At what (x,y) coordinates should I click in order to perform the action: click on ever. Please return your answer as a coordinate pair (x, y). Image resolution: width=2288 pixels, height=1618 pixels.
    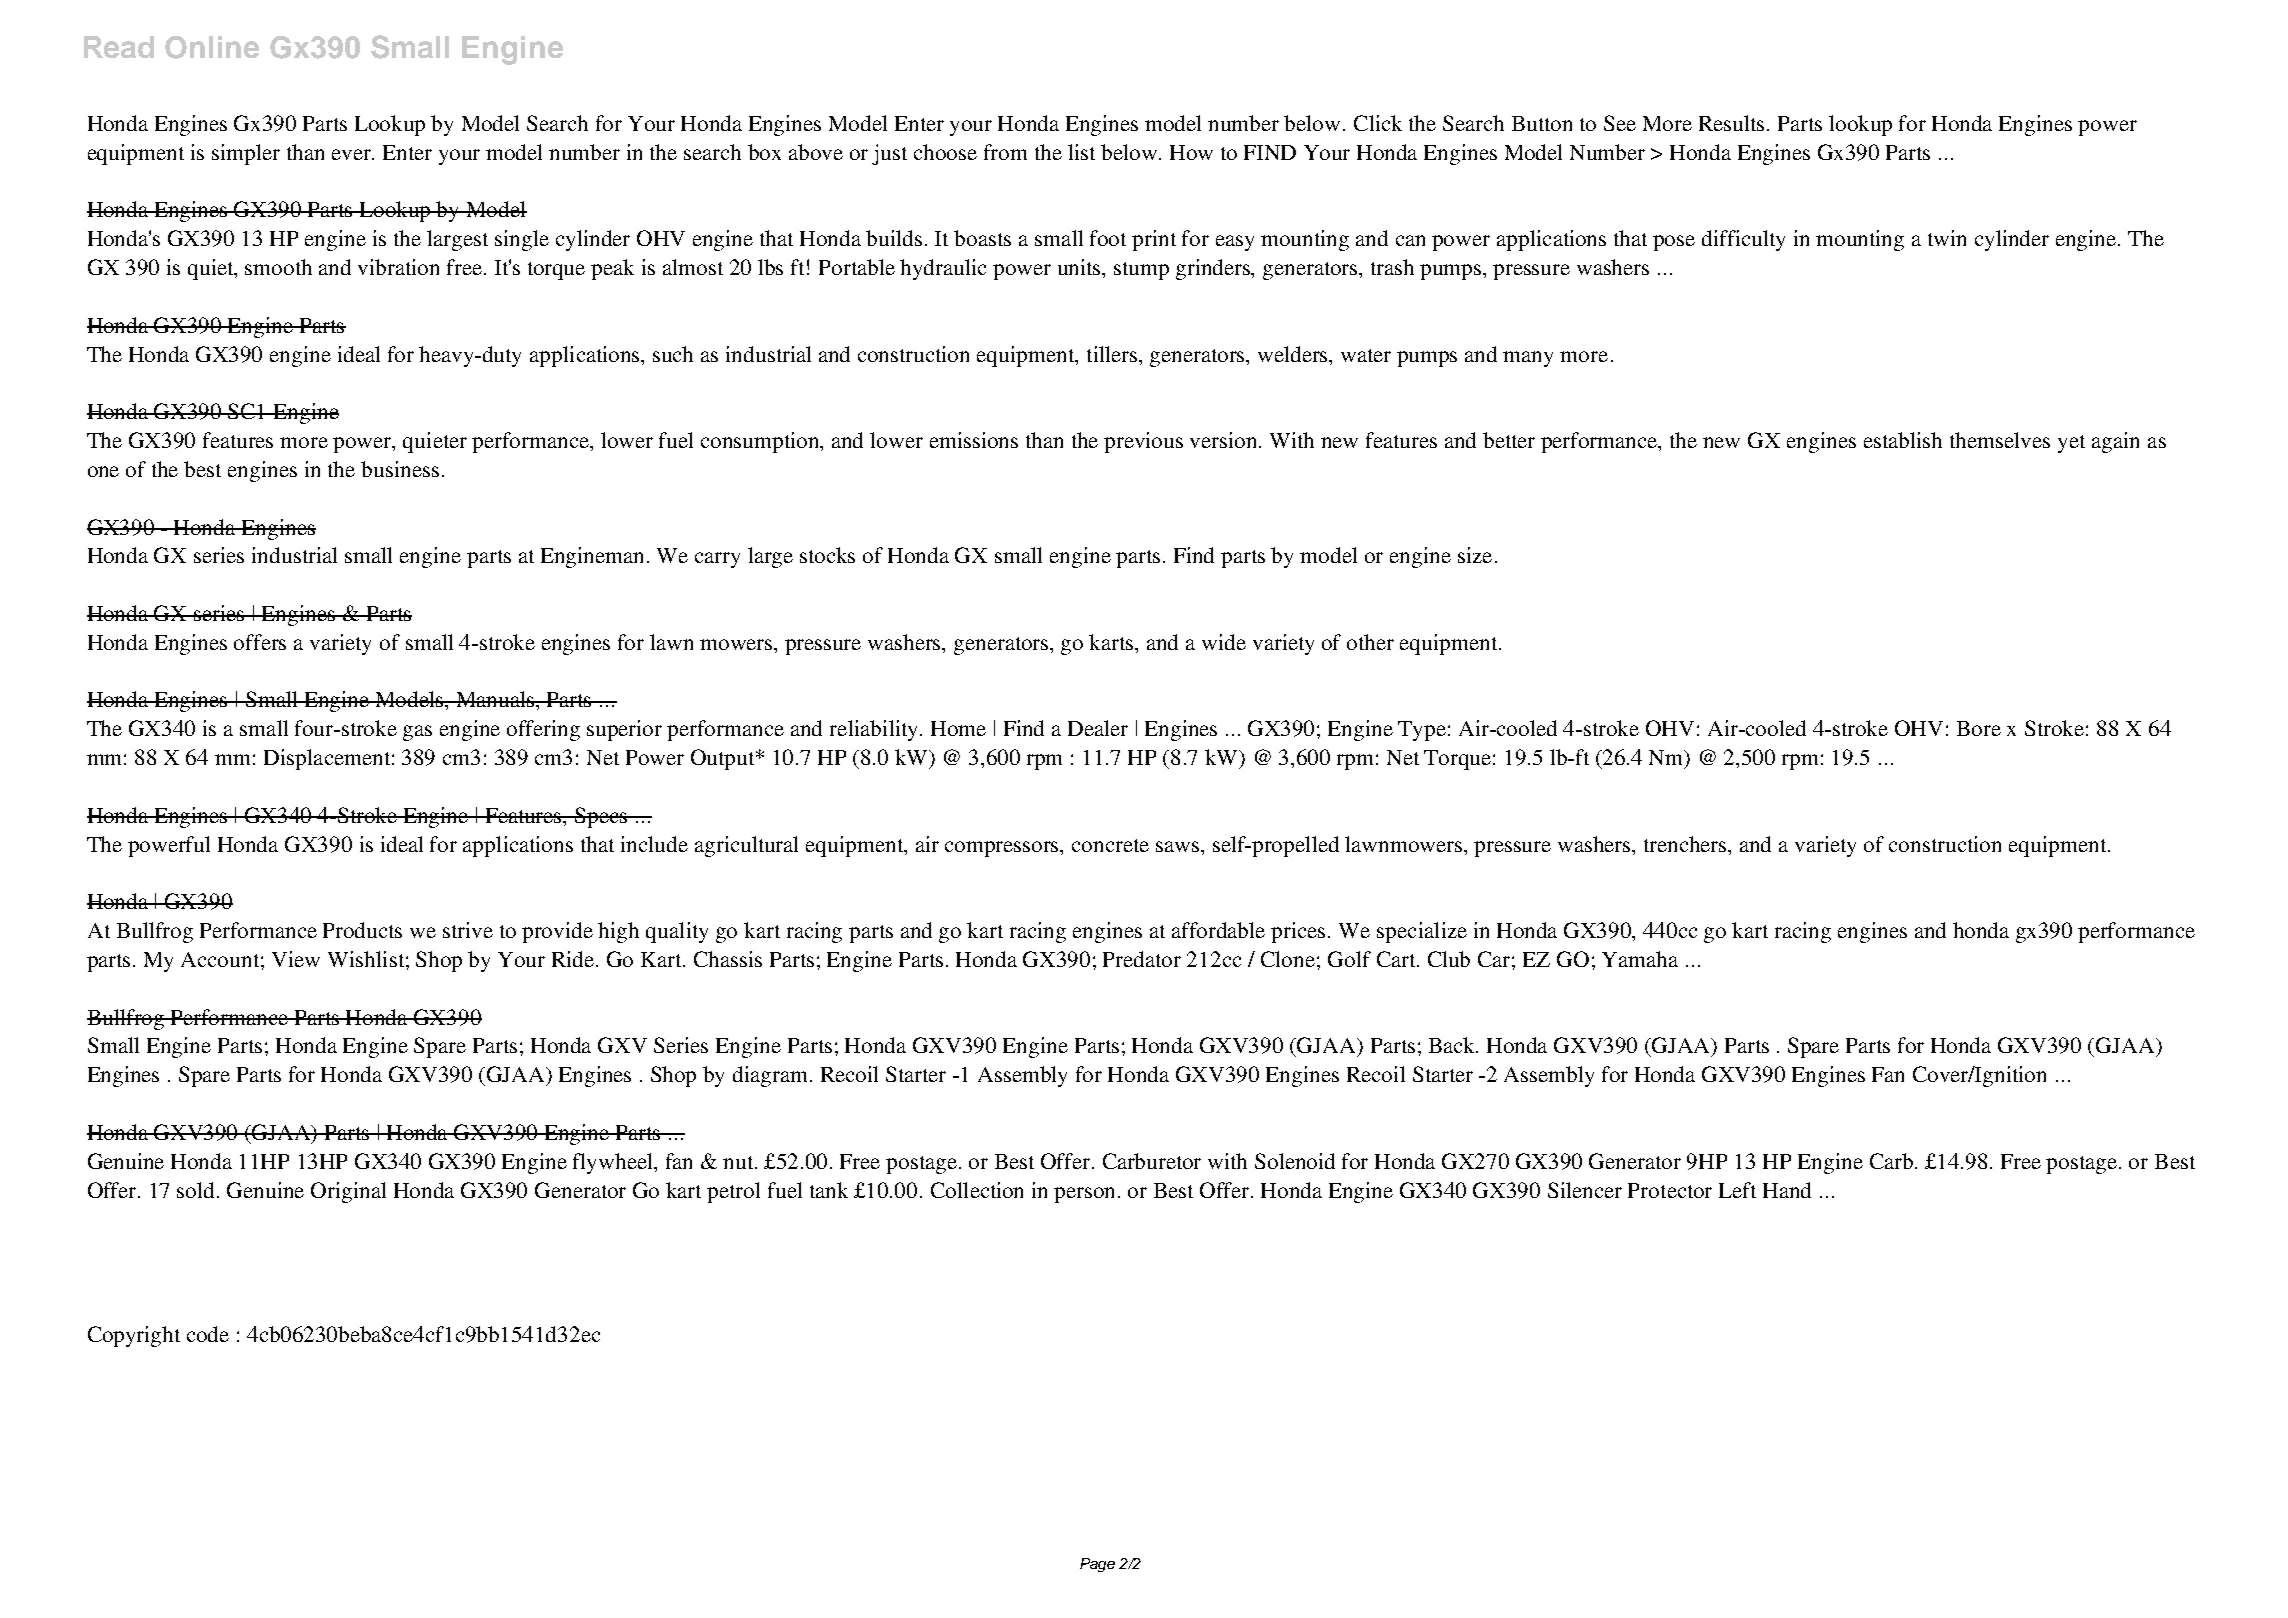
    Looking at the image, I should click on (353, 154).
